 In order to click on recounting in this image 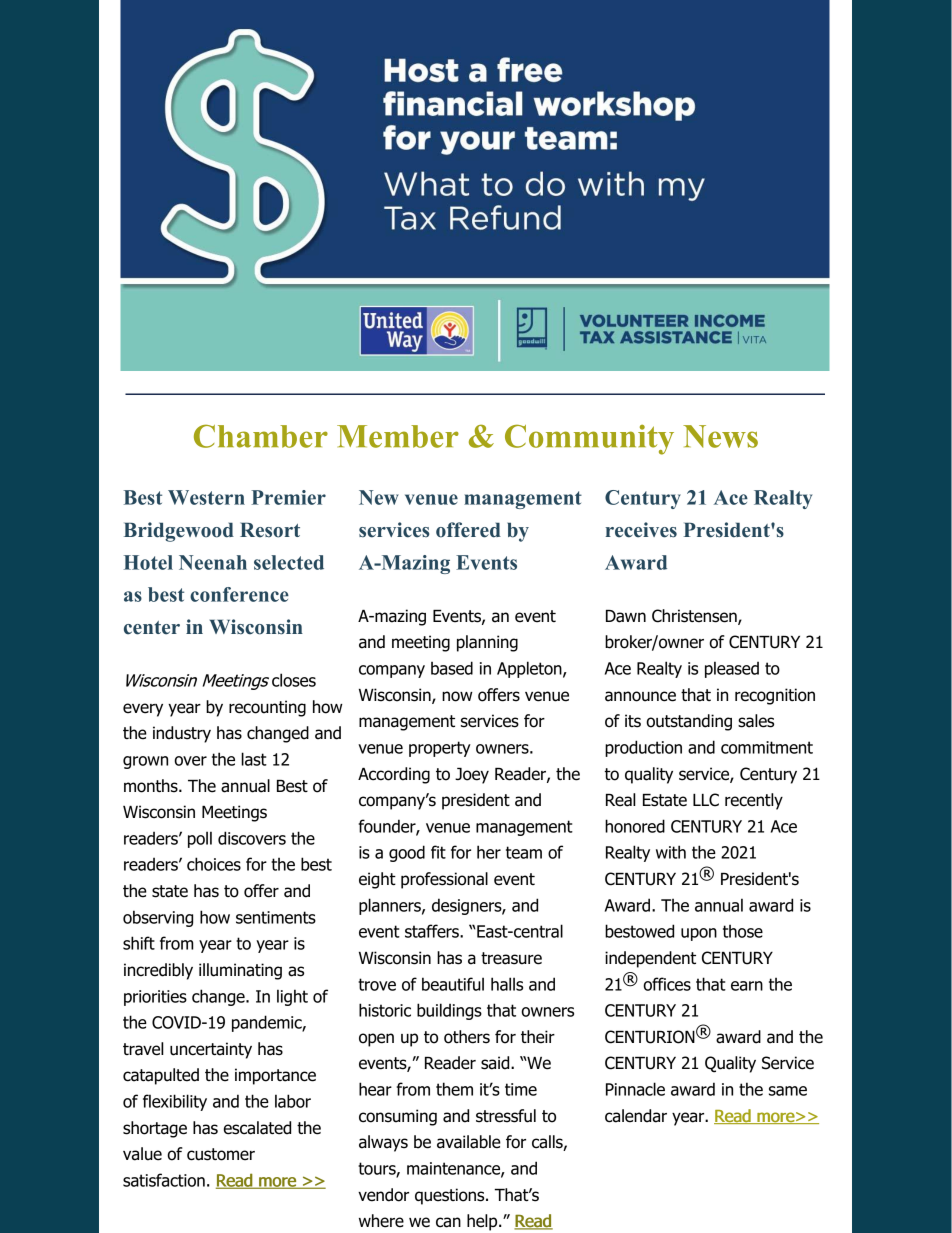, I will do `click(267, 708)`.
